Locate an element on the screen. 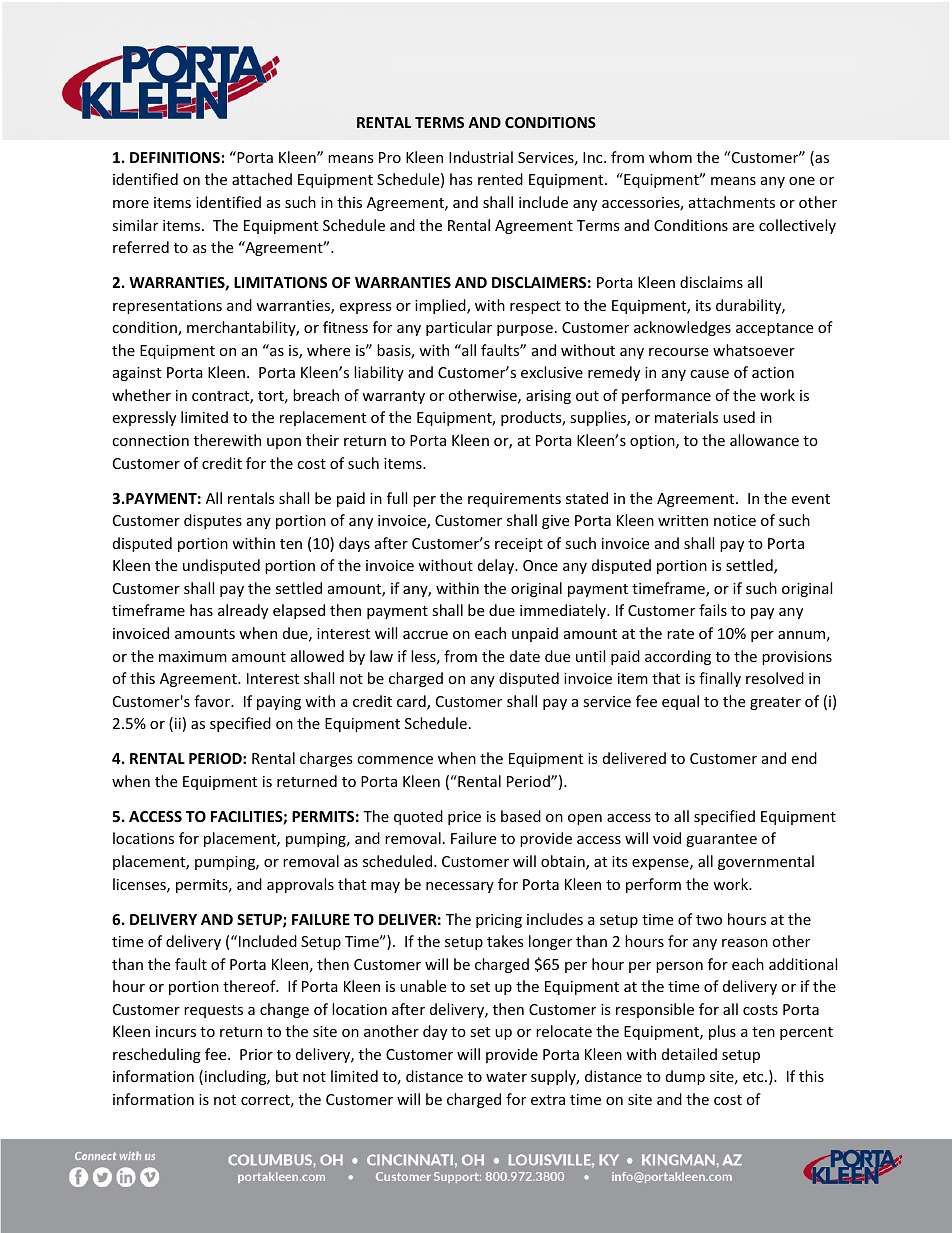 The width and height of the screenshot is (952, 1233). approvals is located at coordinates (300, 885).
